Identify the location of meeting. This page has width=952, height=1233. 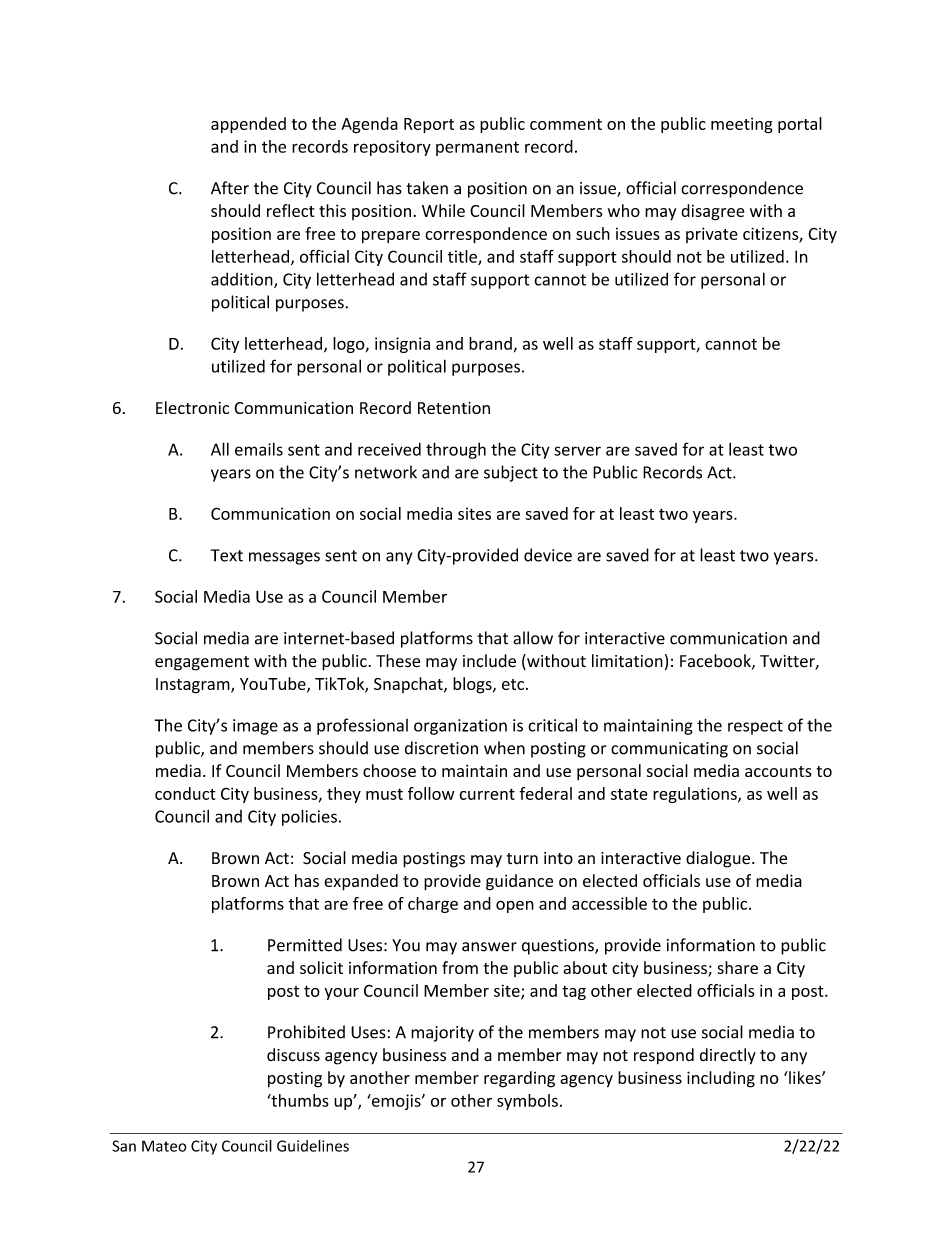
(742, 125).
